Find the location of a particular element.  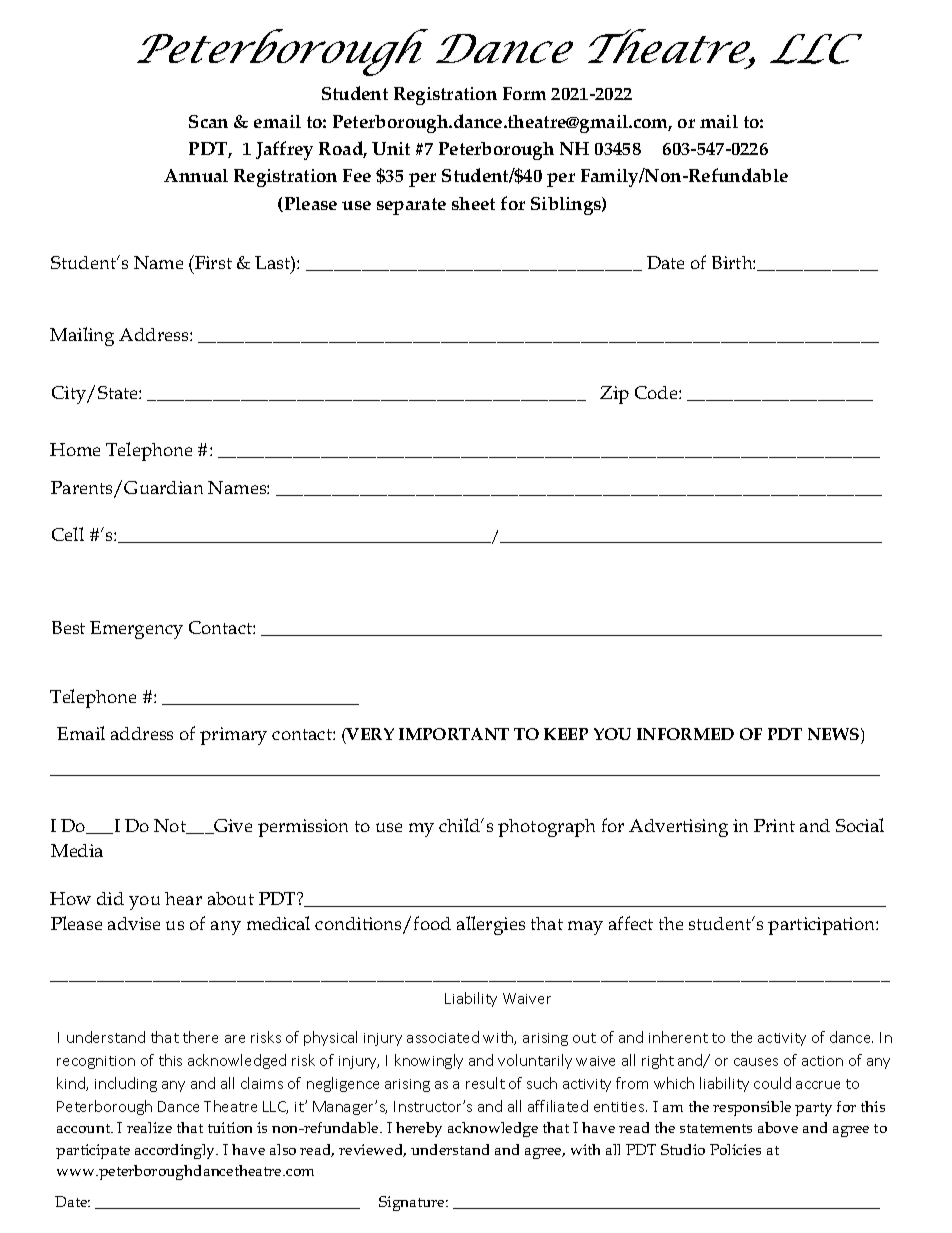

Print is located at coordinates (774, 825).
